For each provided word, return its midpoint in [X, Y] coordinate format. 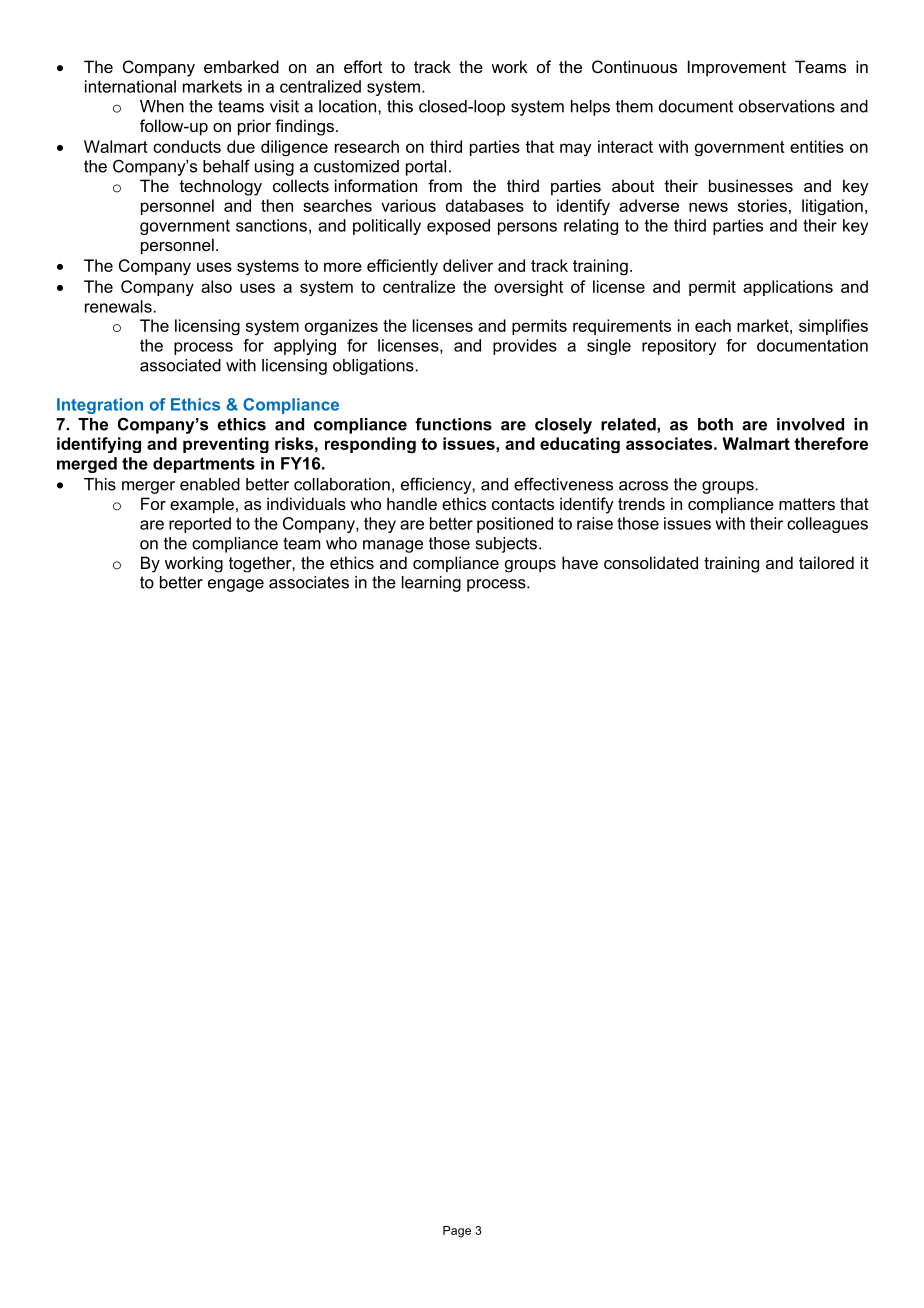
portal [426, 168]
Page [457, 1232]
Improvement [737, 68]
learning [431, 584]
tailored [826, 562]
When [162, 106]
